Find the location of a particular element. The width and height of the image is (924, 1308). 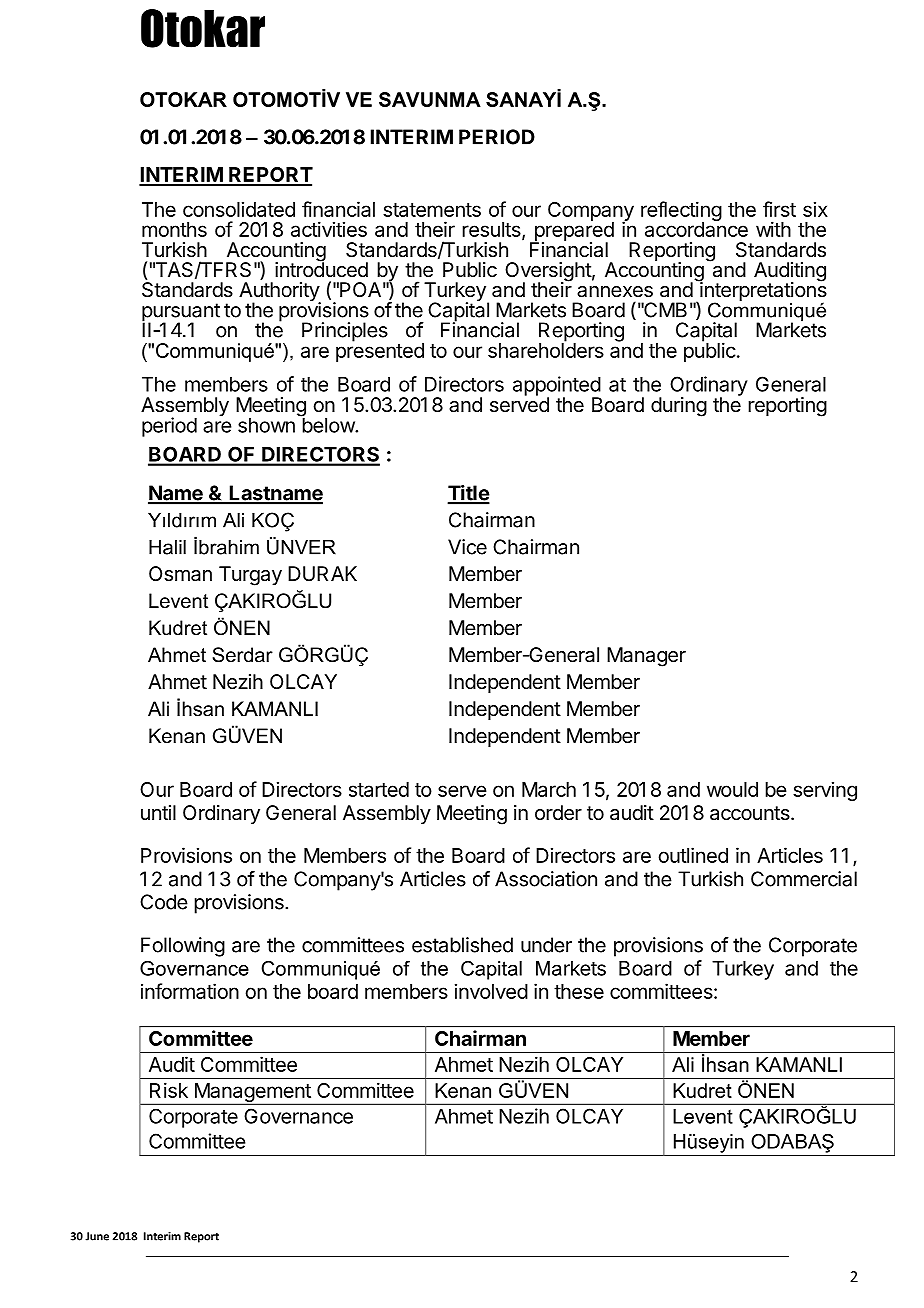

Vice is located at coordinates (467, 547).
